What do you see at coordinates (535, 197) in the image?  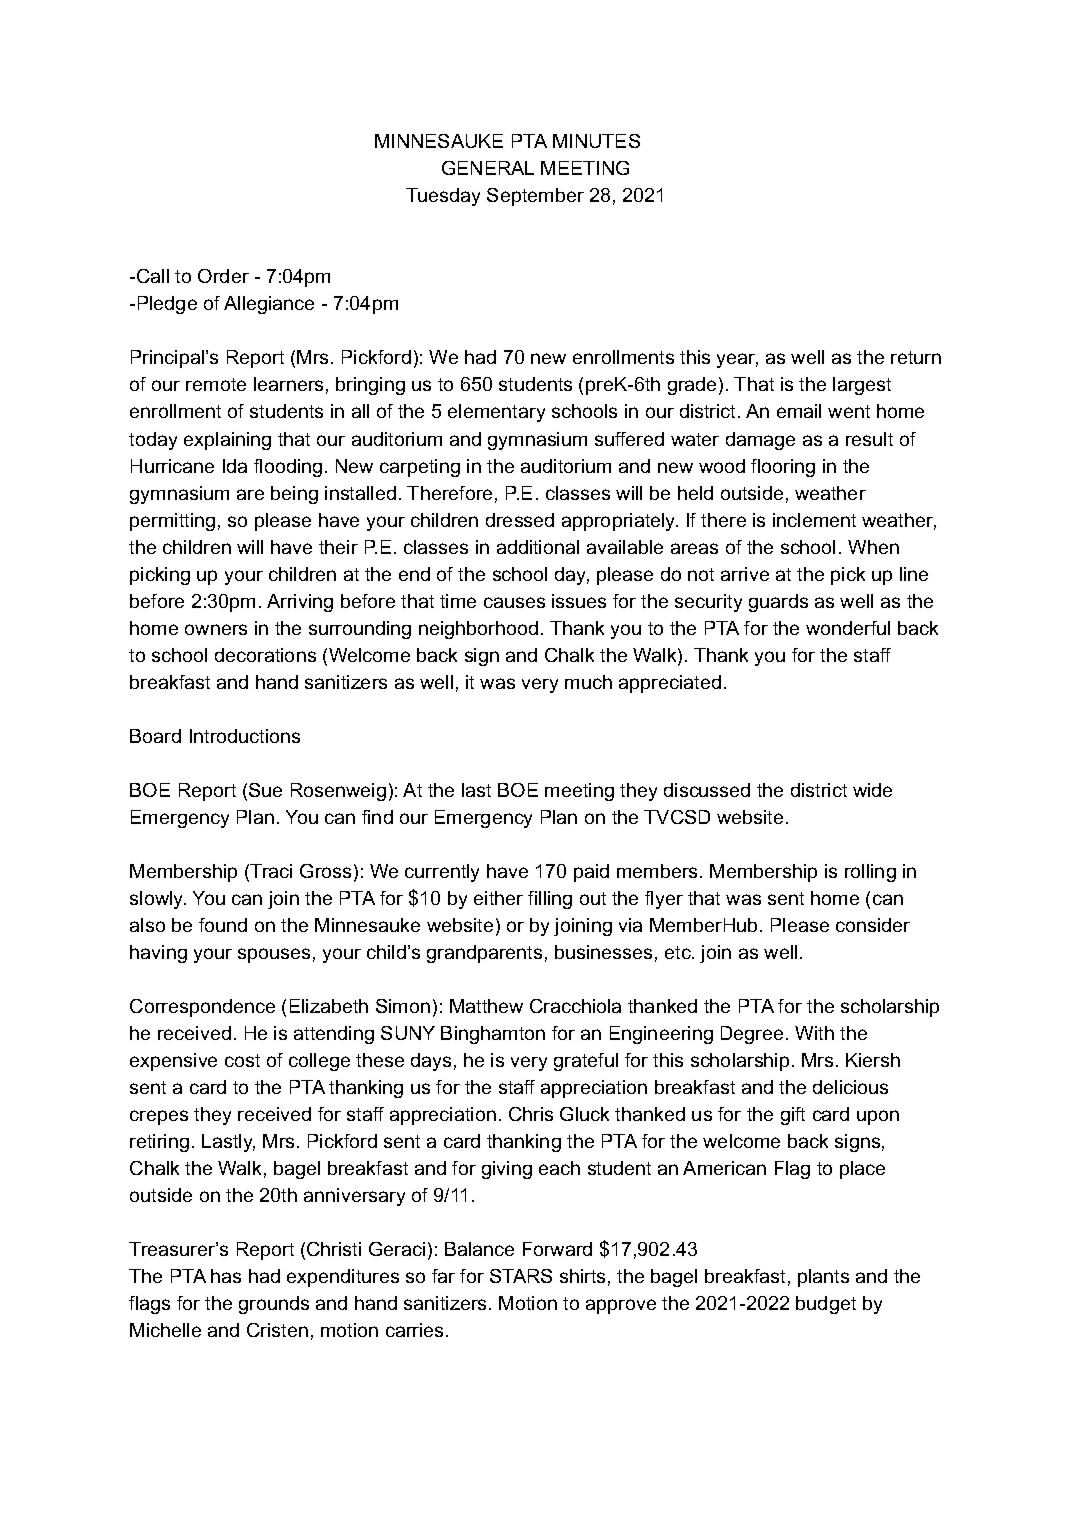 I see `September` at bounding box center [535, 197].
